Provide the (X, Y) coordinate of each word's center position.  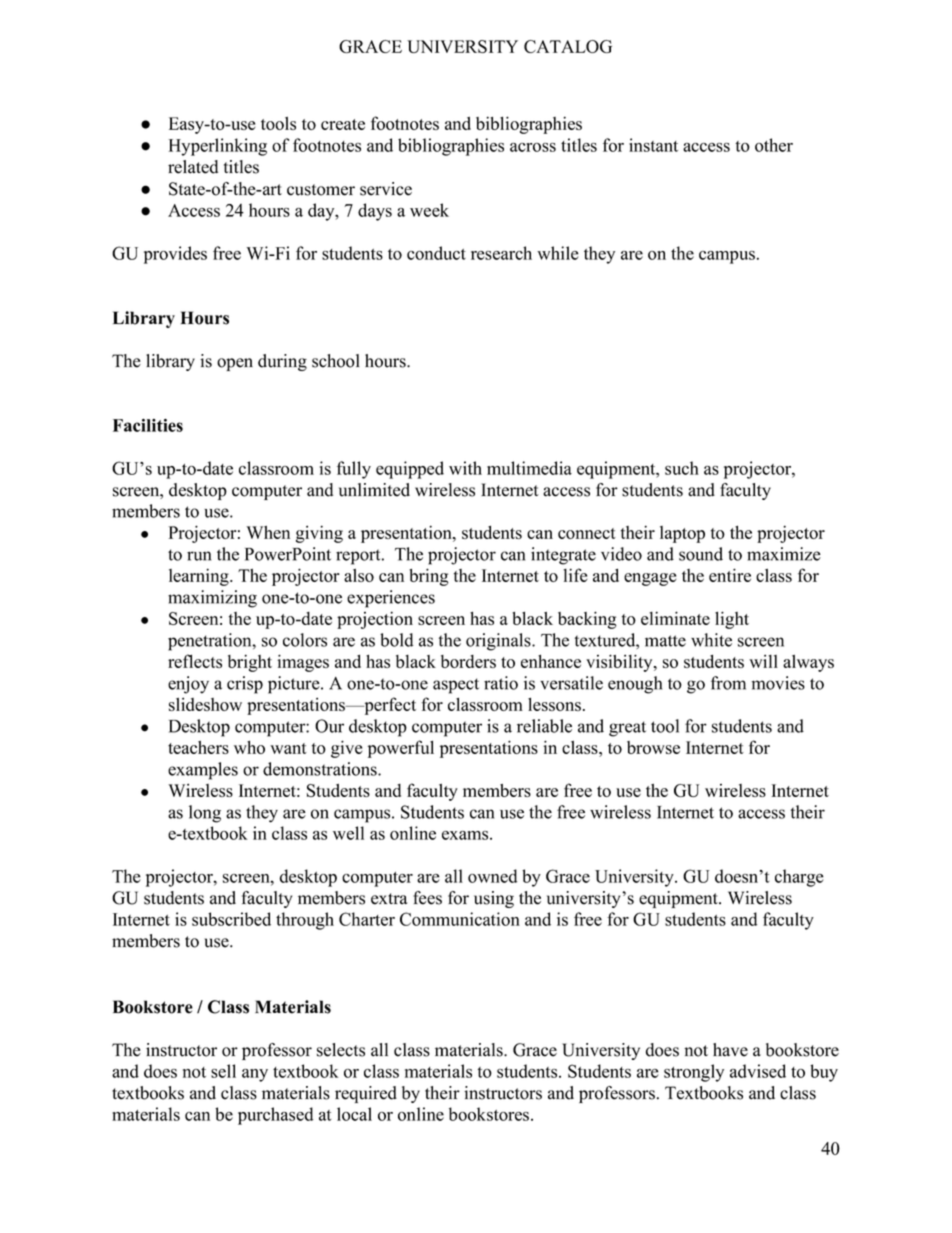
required (366, 1094)
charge (799, 878)
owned (492, 876)
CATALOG (568, 46)
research (501, 253)
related (193, 167)
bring (429, 577)
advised (758, 1071)
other (774, 145)
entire (730, 575)
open (235, 364)
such (682, 468)
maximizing (212, 599)
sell (223, 1071)
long (205, 814)
